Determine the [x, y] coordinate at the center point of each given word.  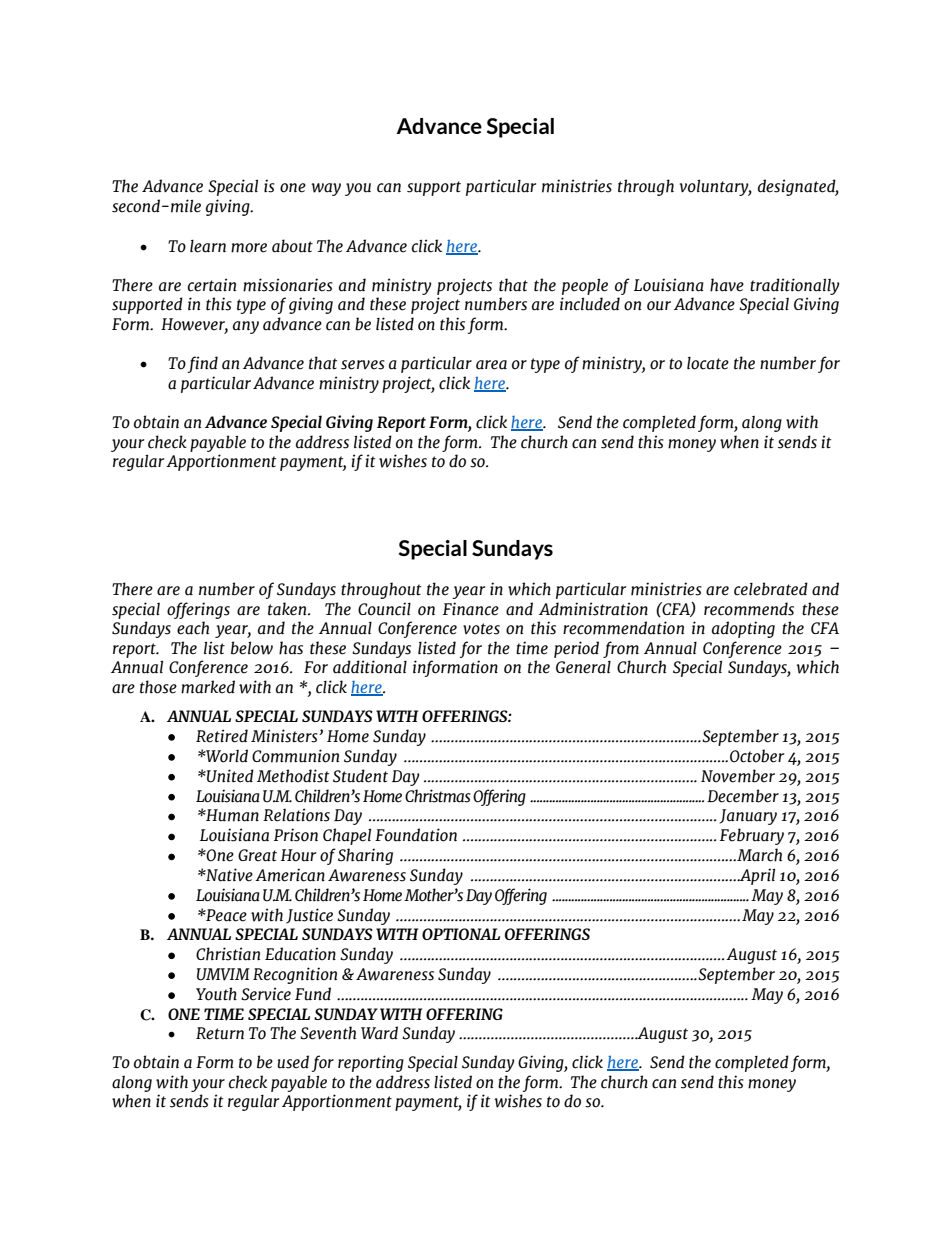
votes [481, 629]
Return [220, 1033]
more [249, 248]
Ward [379, 1033]
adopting [743, 629]
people [585, 286]
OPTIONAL [461, 934]
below [252, 648]
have [727, 285]
